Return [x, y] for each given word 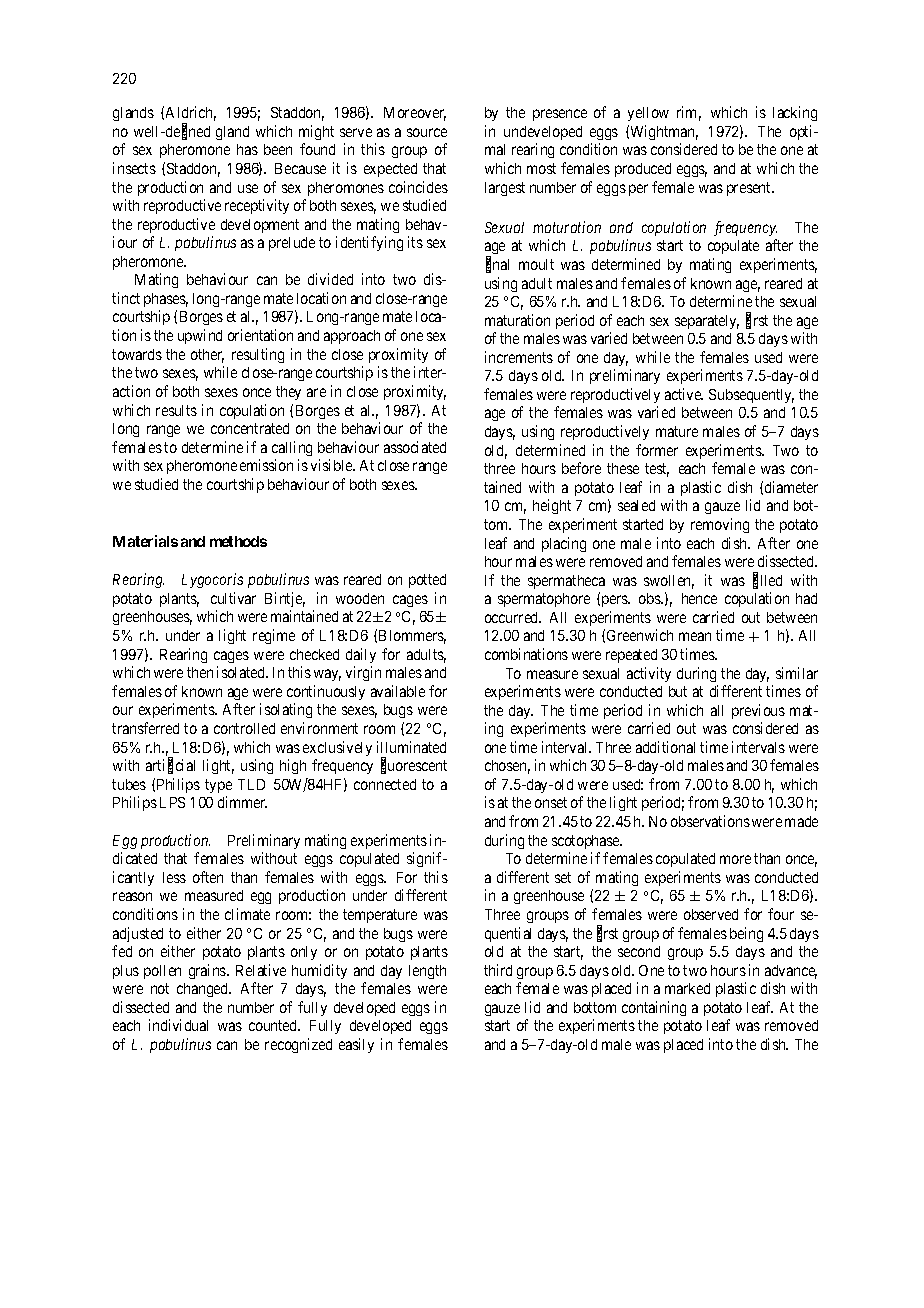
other [207, 356]
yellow [648, 114]
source [427, 132]
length [427, 972]
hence [699, 598]
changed [204, 990]
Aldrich [191, 113]
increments [519, 357]
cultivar [233, 598]
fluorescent [414, 766]
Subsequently [751, 396]
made [801, 821]
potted [427, 581]
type [218, 786]
